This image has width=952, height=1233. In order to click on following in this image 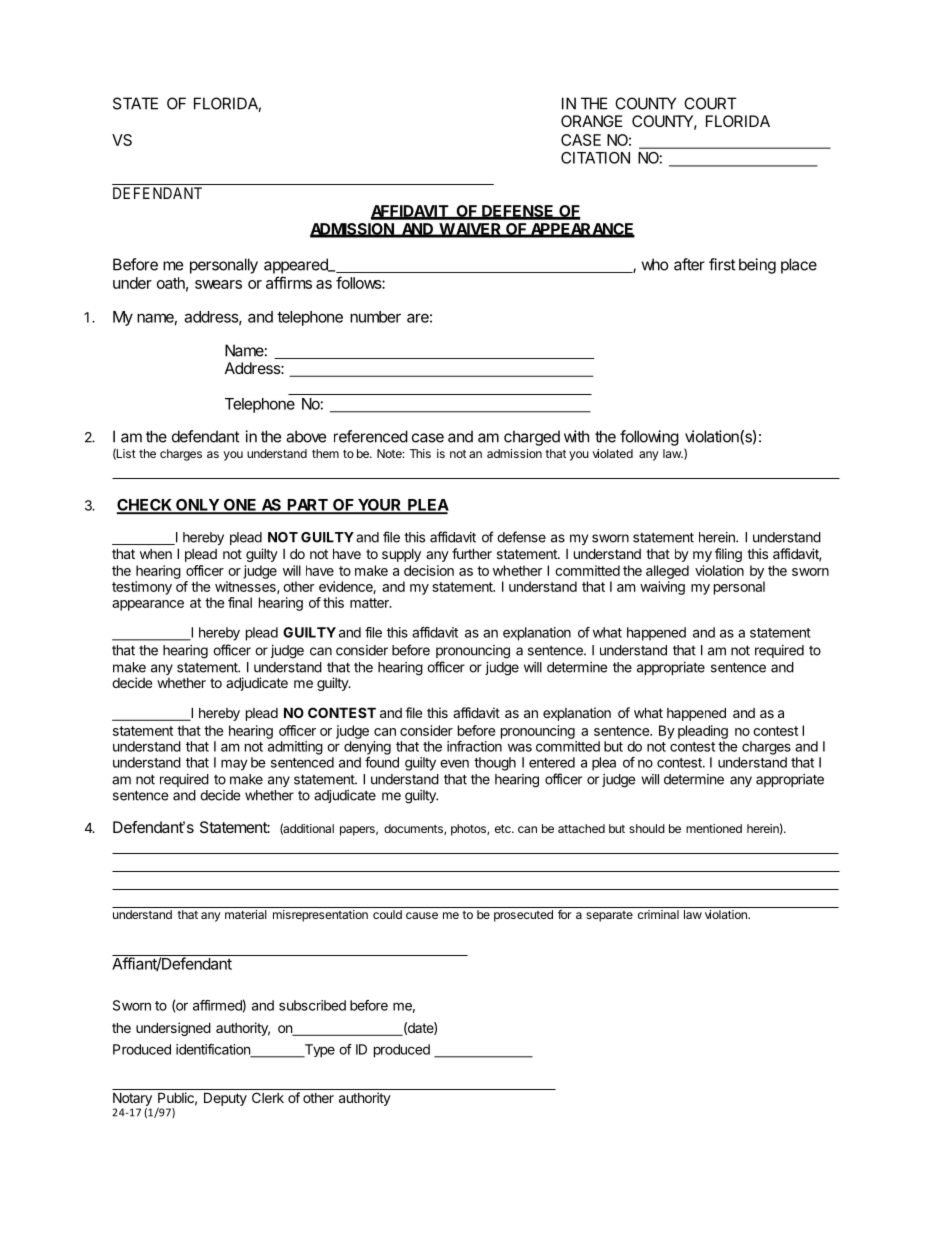, I will do `click(649, 438)`.
